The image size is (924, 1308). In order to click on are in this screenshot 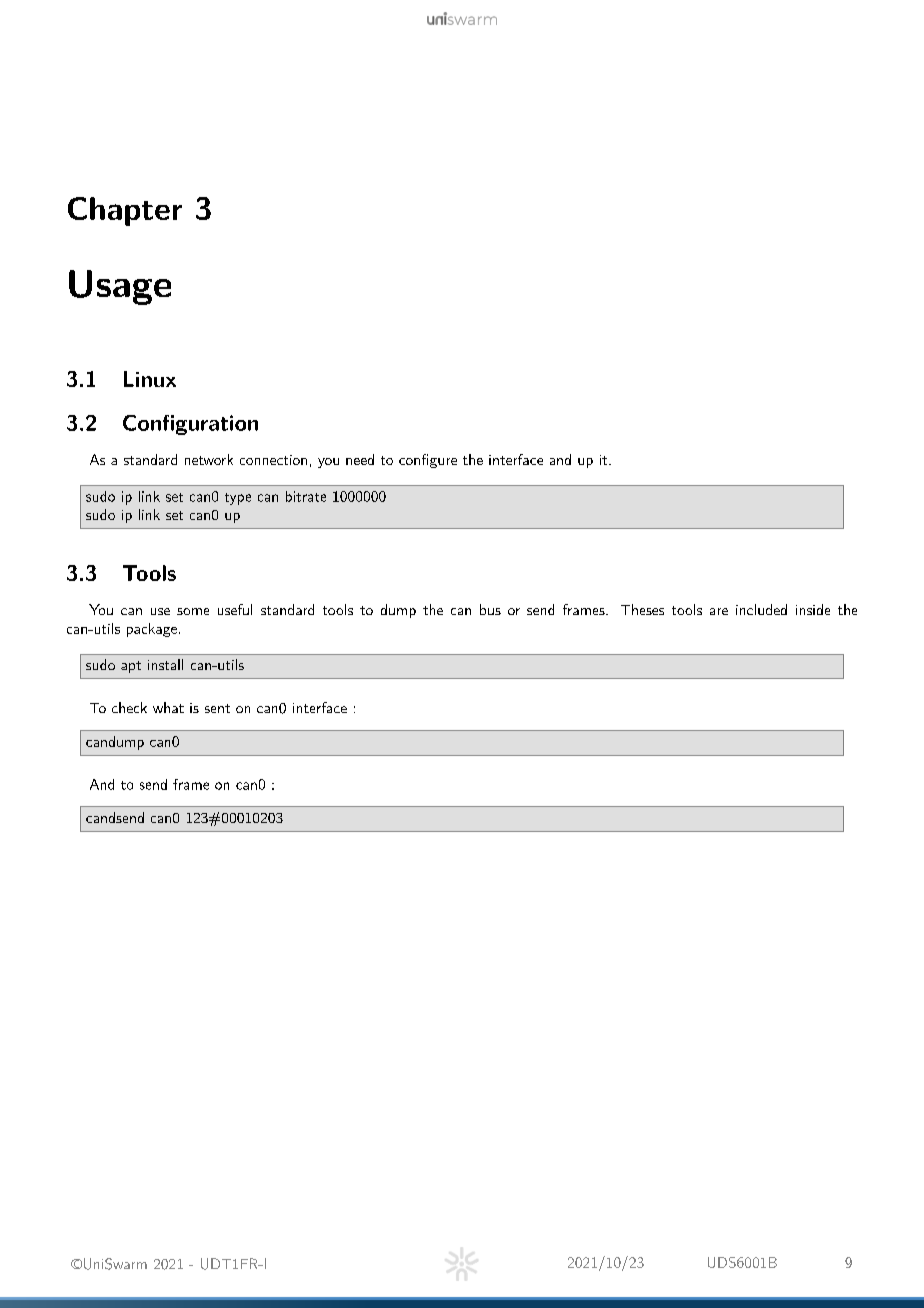, I will do `click(719, 611)`.
